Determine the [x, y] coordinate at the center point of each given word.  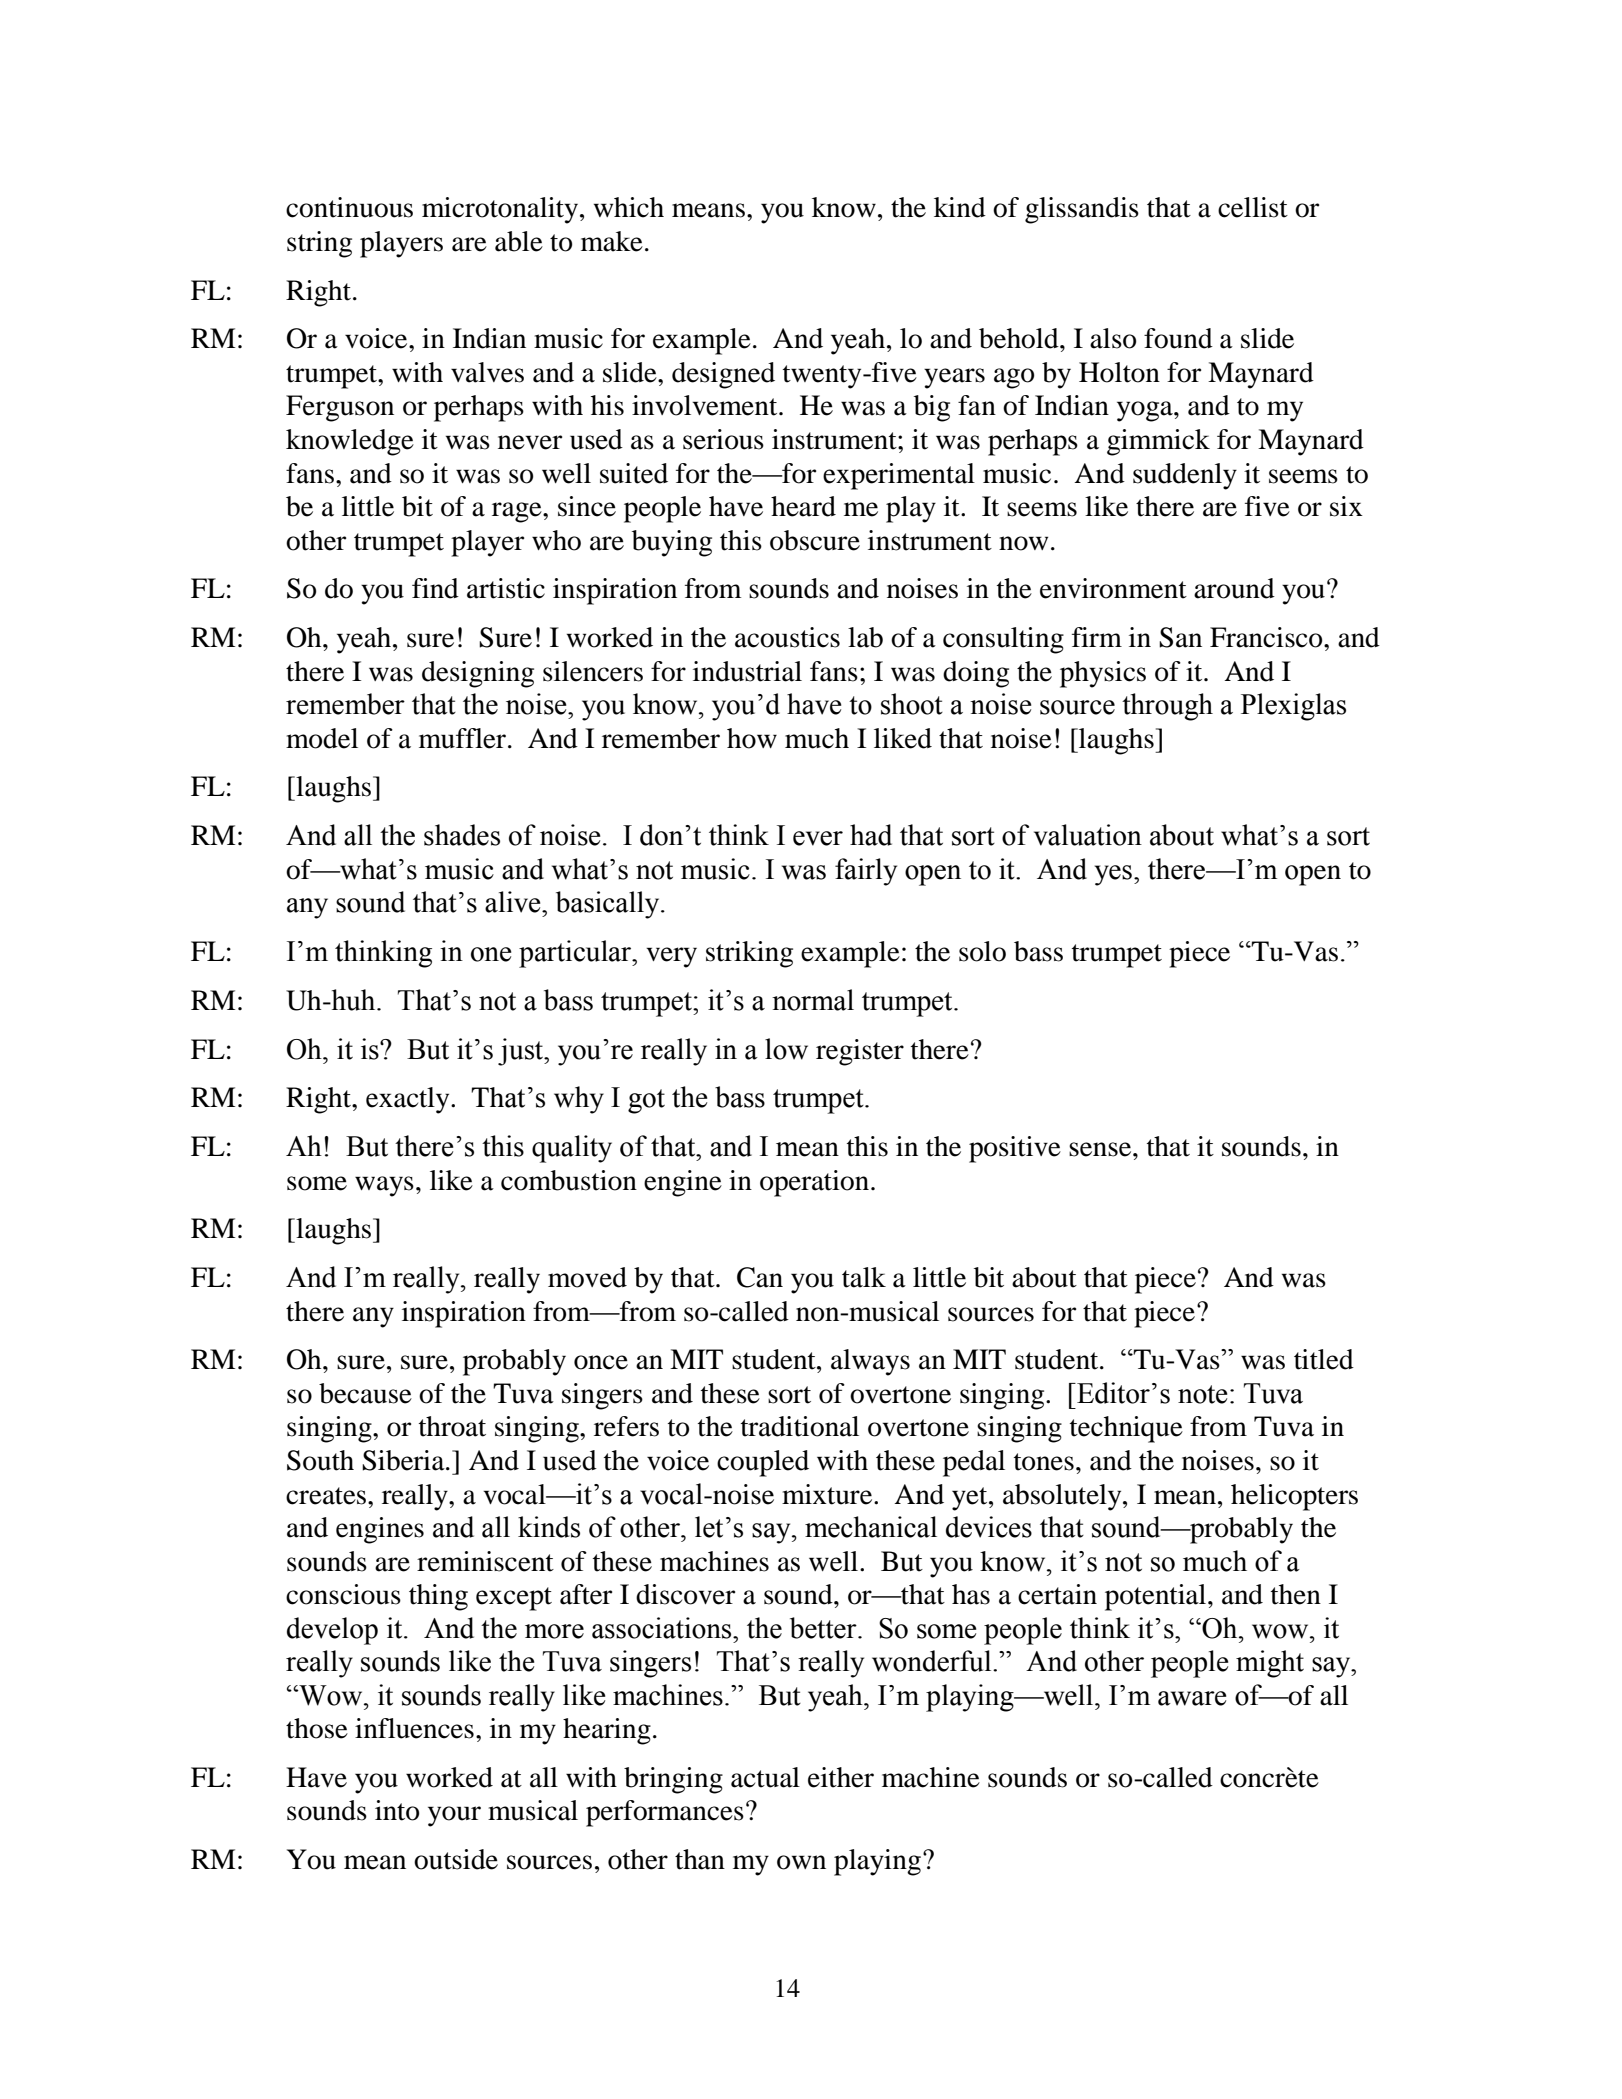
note [1202, 1394]
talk [864, 1277]
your [454, 1816]
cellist [1253, 207]
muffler [462, 738]
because [365, 1393]
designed [723, 375]
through [1167, 707]
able [519, 241]
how [752, 738]
